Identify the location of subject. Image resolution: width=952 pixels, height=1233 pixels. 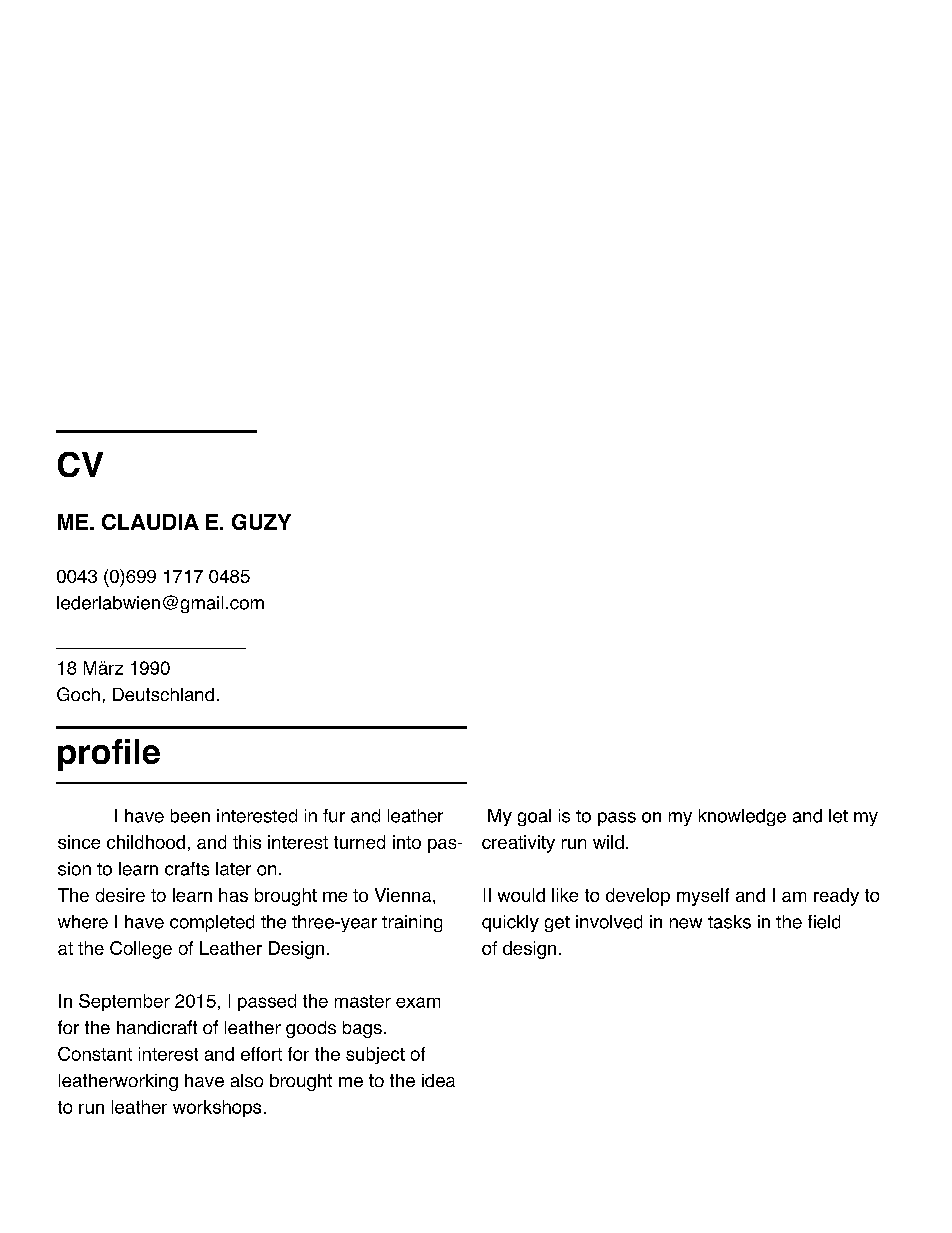
(375, 1055).
